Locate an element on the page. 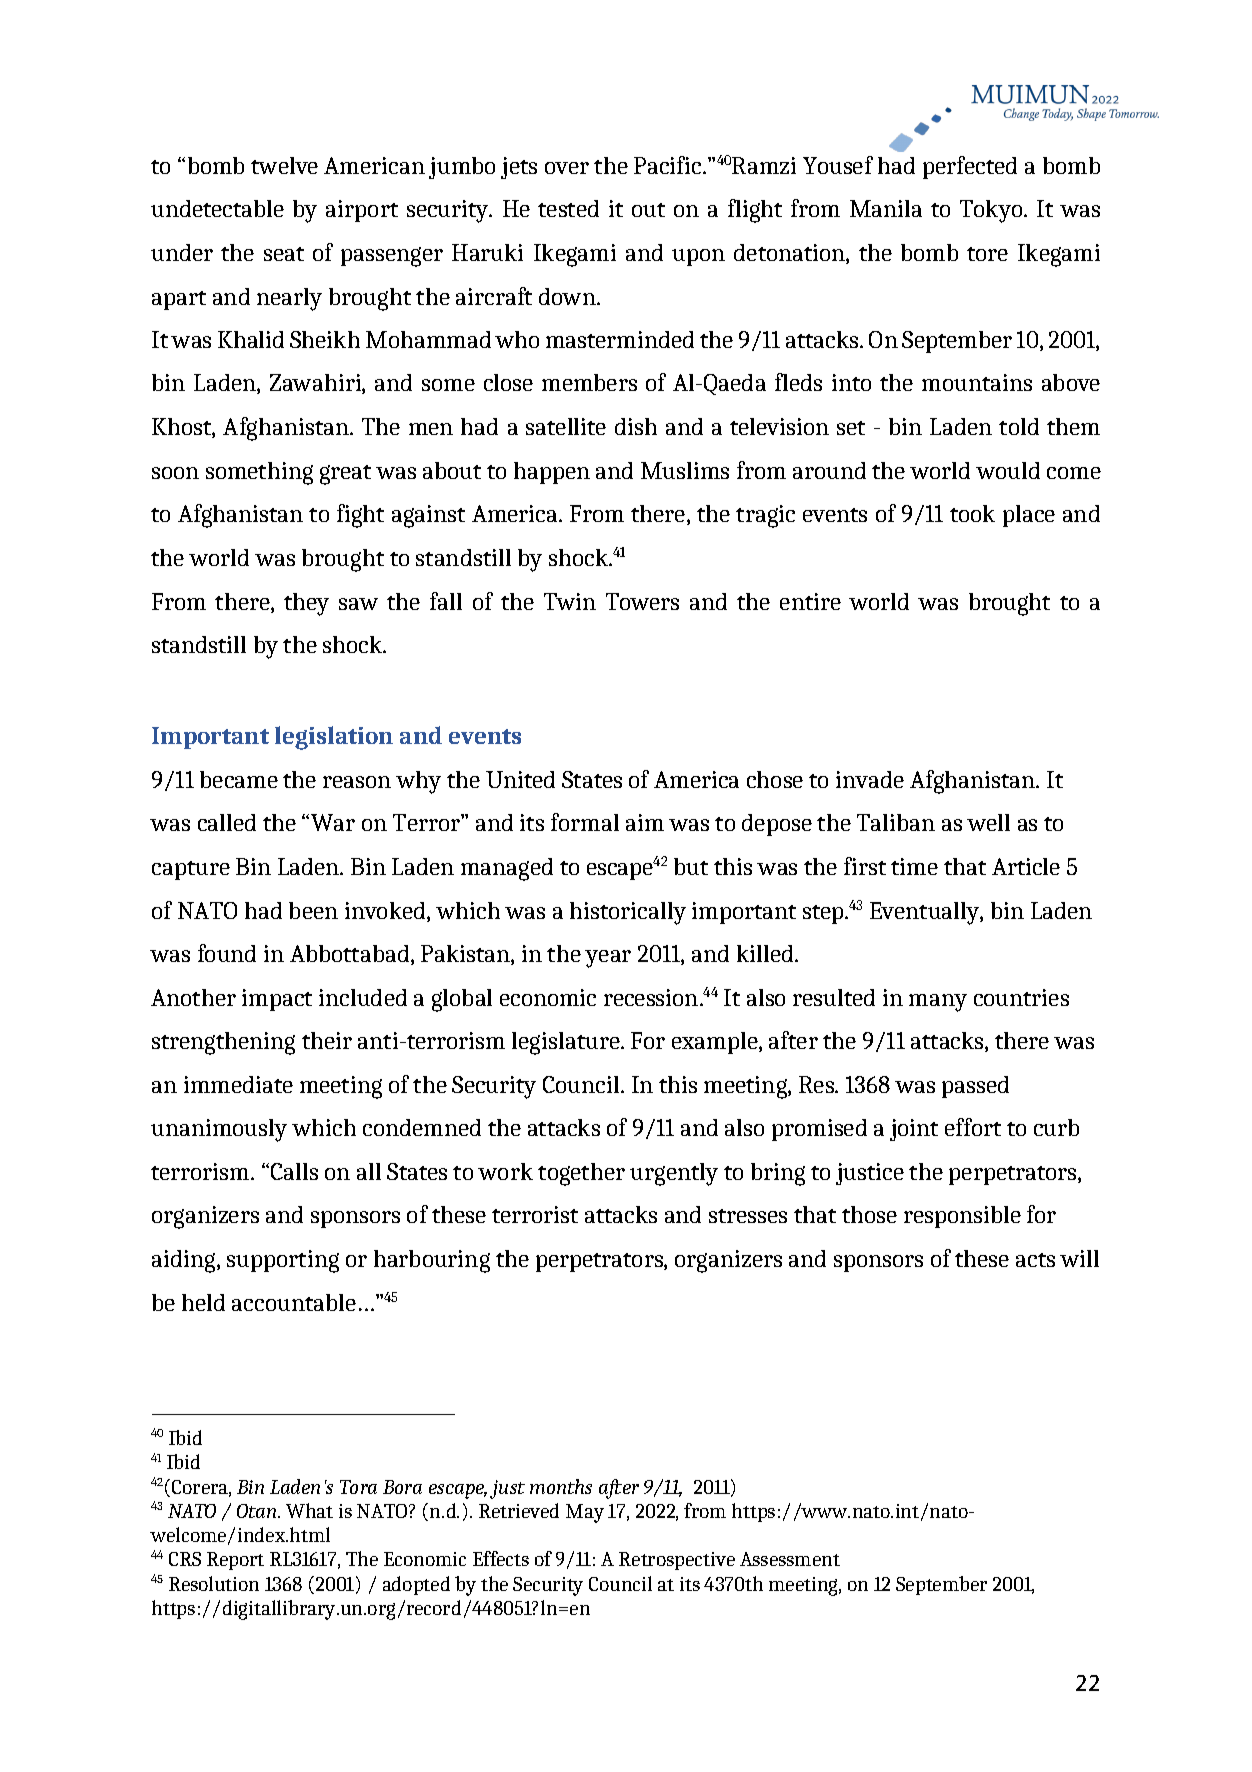  Tokyo is located at coordinates (992, 211).
